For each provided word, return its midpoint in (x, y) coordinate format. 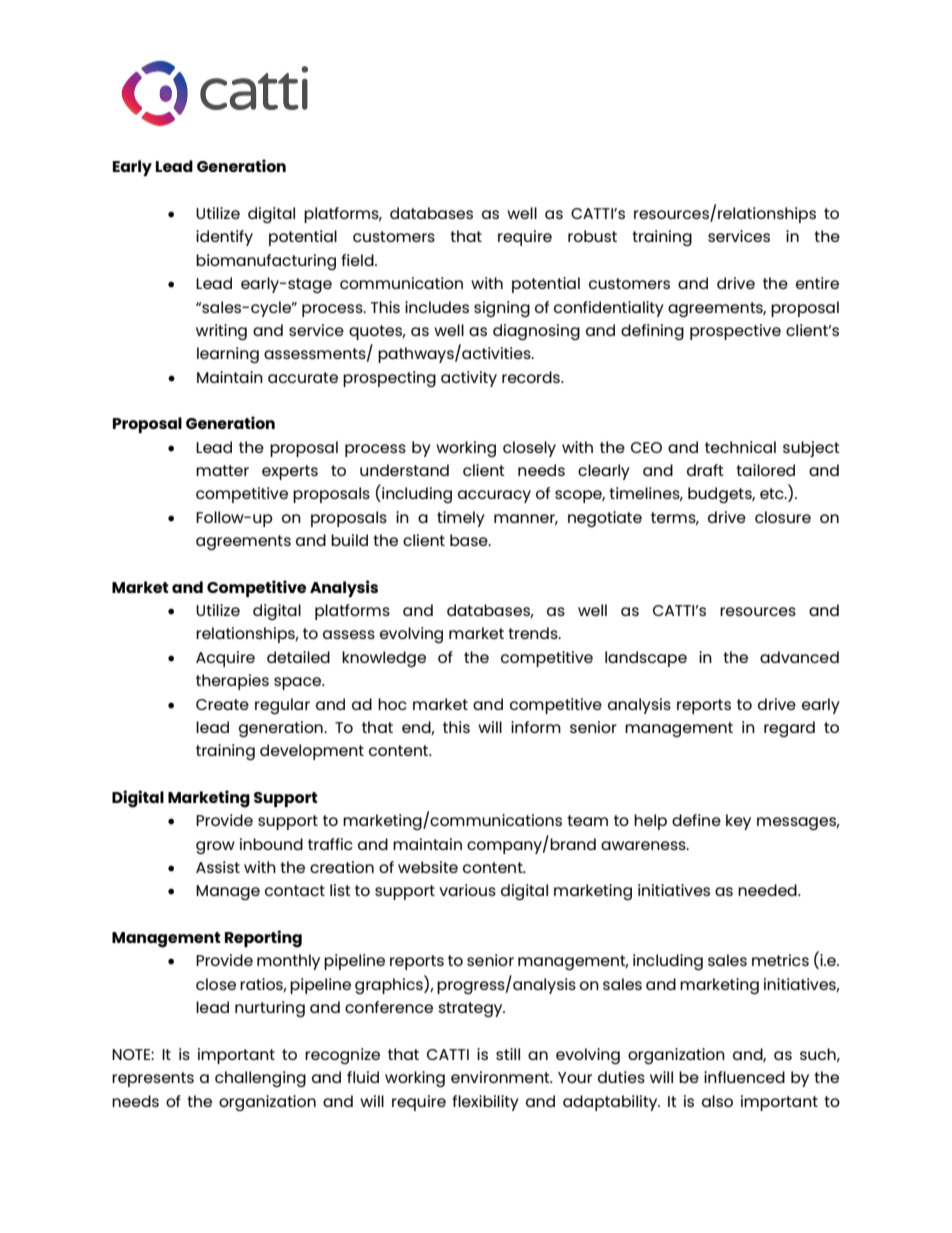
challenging (260, 1079)
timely (461, 519)
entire (817, 283)
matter (222, 470)
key (738, 822)
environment (501, 1077)
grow (215, 847)
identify (224, 238)
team (587, 820)
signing (502, 309)
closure (783, 517)
